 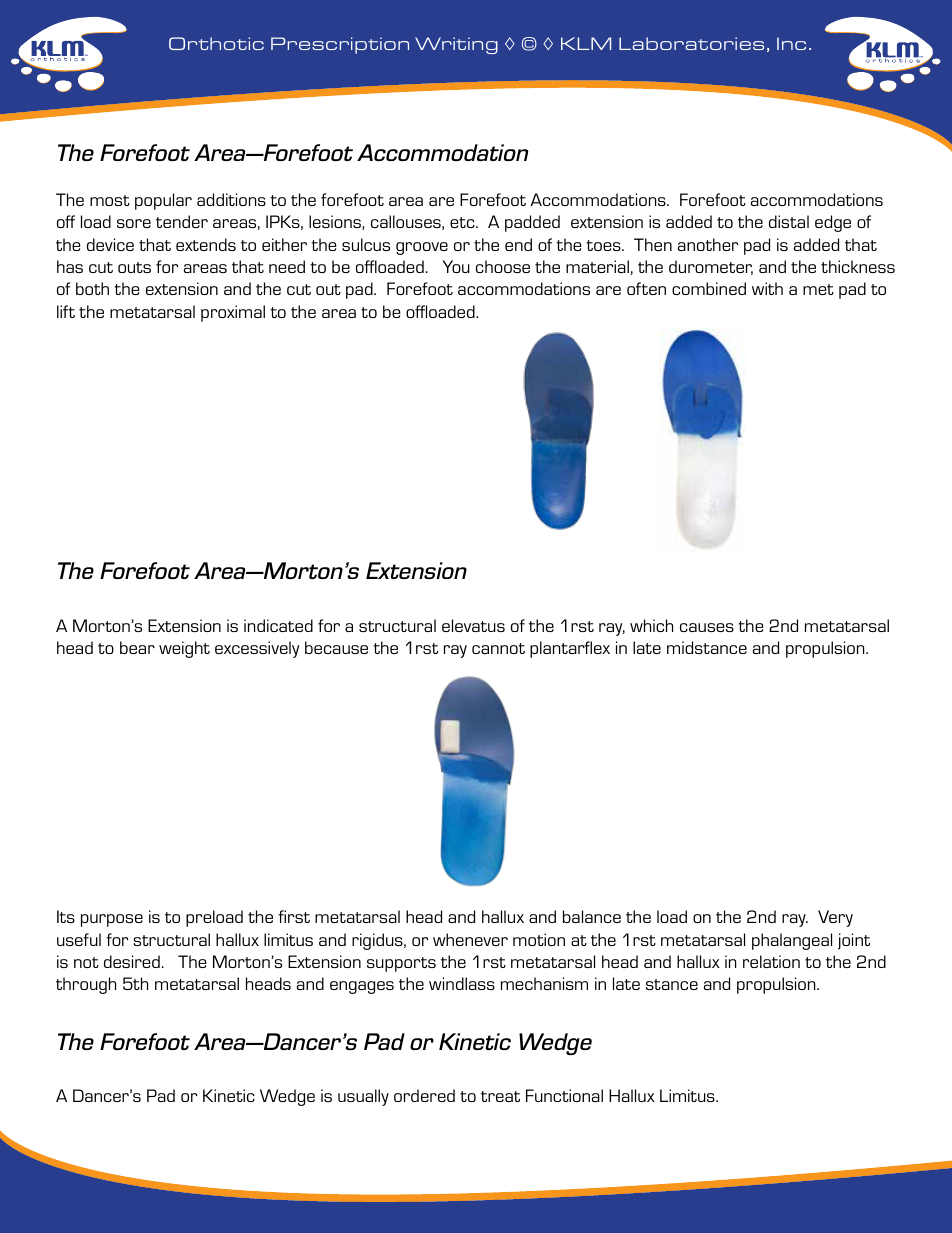 I want to click on cannot, so click(x=498, y=648).
